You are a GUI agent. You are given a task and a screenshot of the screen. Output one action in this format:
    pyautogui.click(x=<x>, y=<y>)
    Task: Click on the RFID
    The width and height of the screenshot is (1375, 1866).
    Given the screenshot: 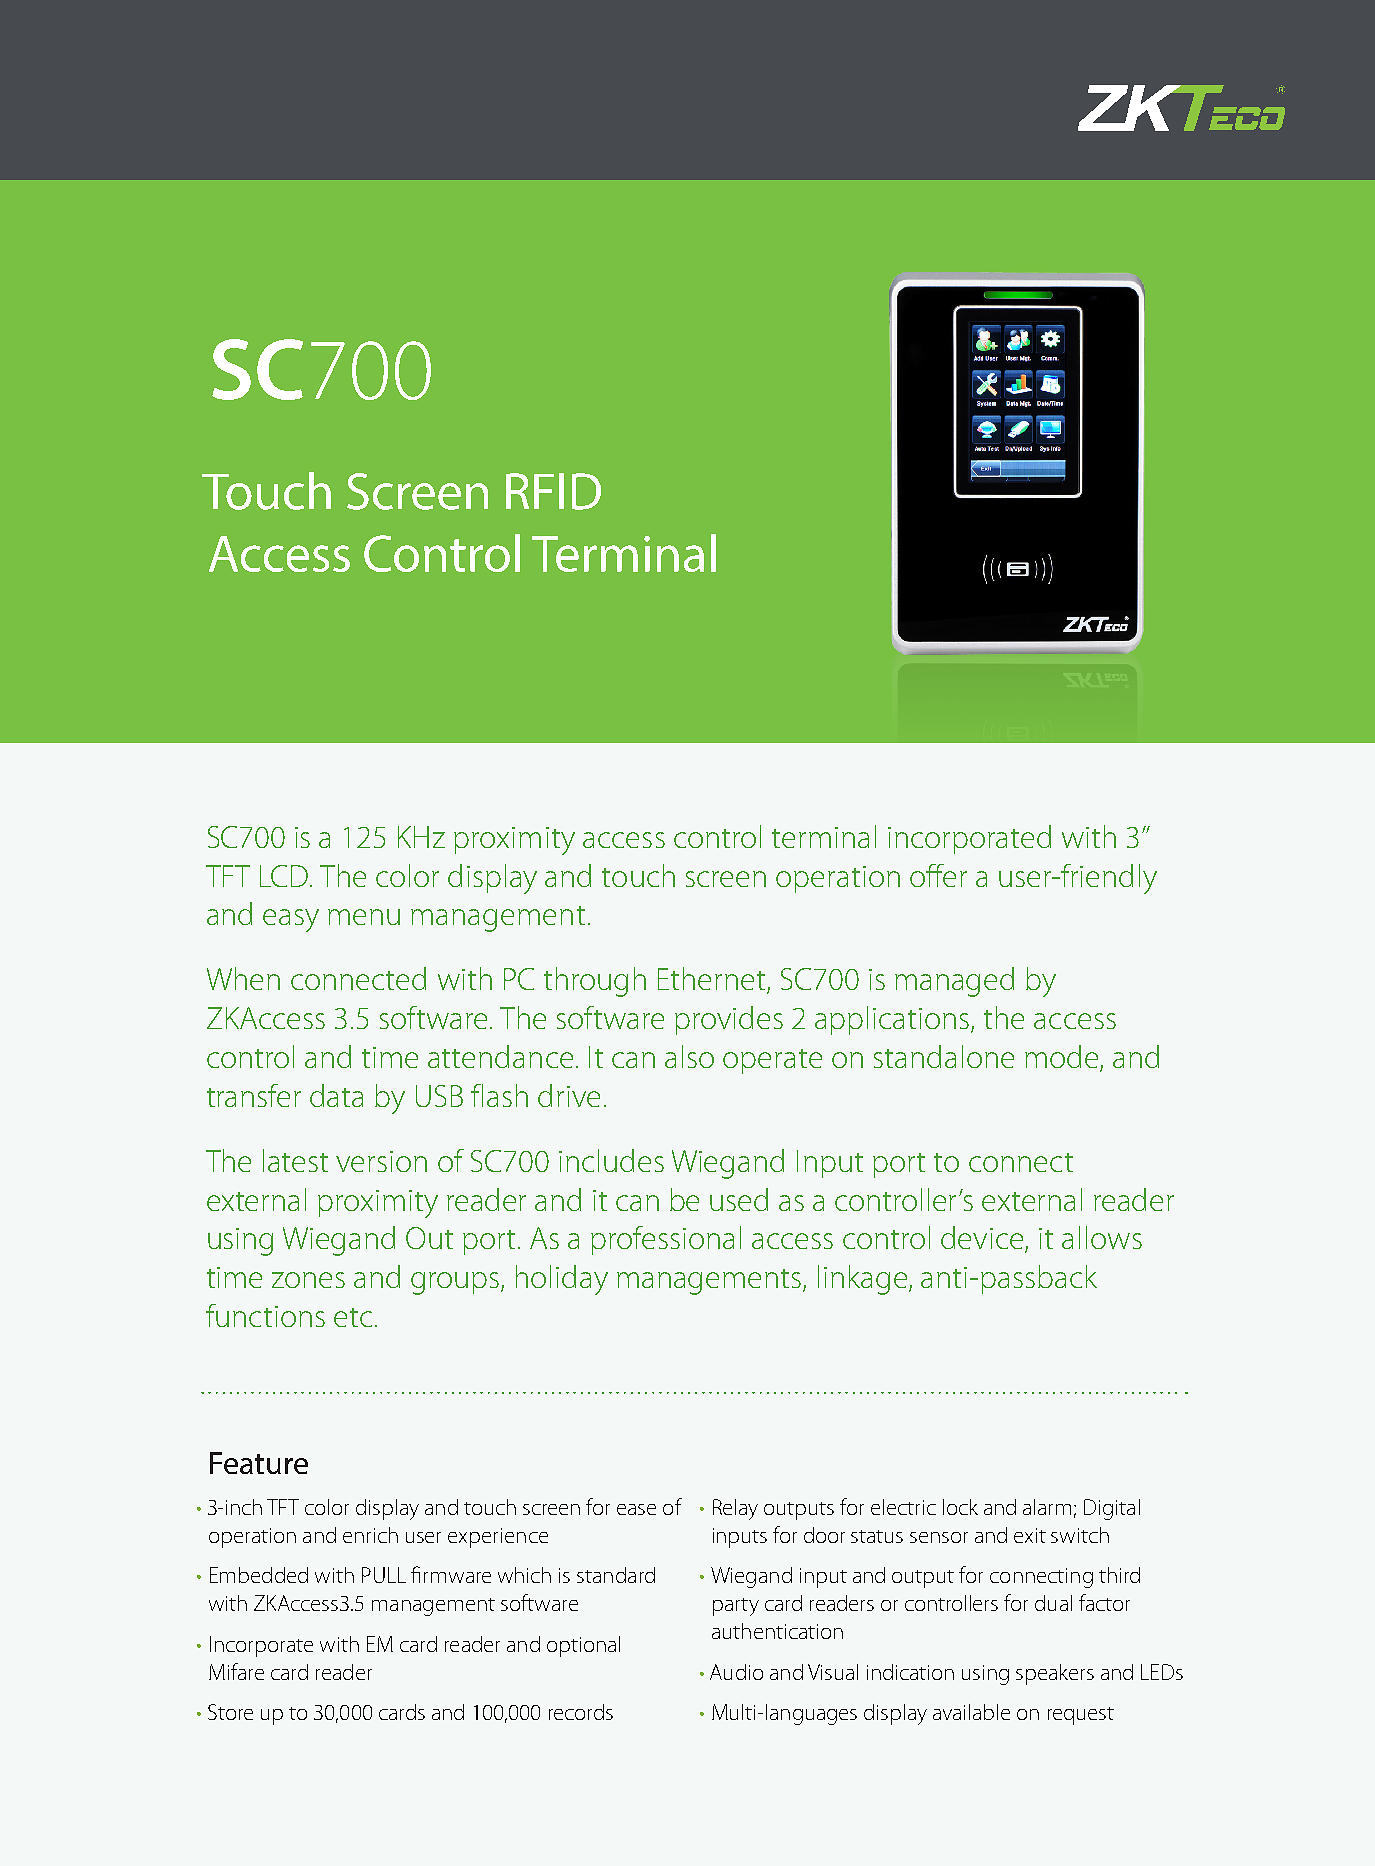 What is the action you would take?
    pyautogui.click(x=553, y=491)
